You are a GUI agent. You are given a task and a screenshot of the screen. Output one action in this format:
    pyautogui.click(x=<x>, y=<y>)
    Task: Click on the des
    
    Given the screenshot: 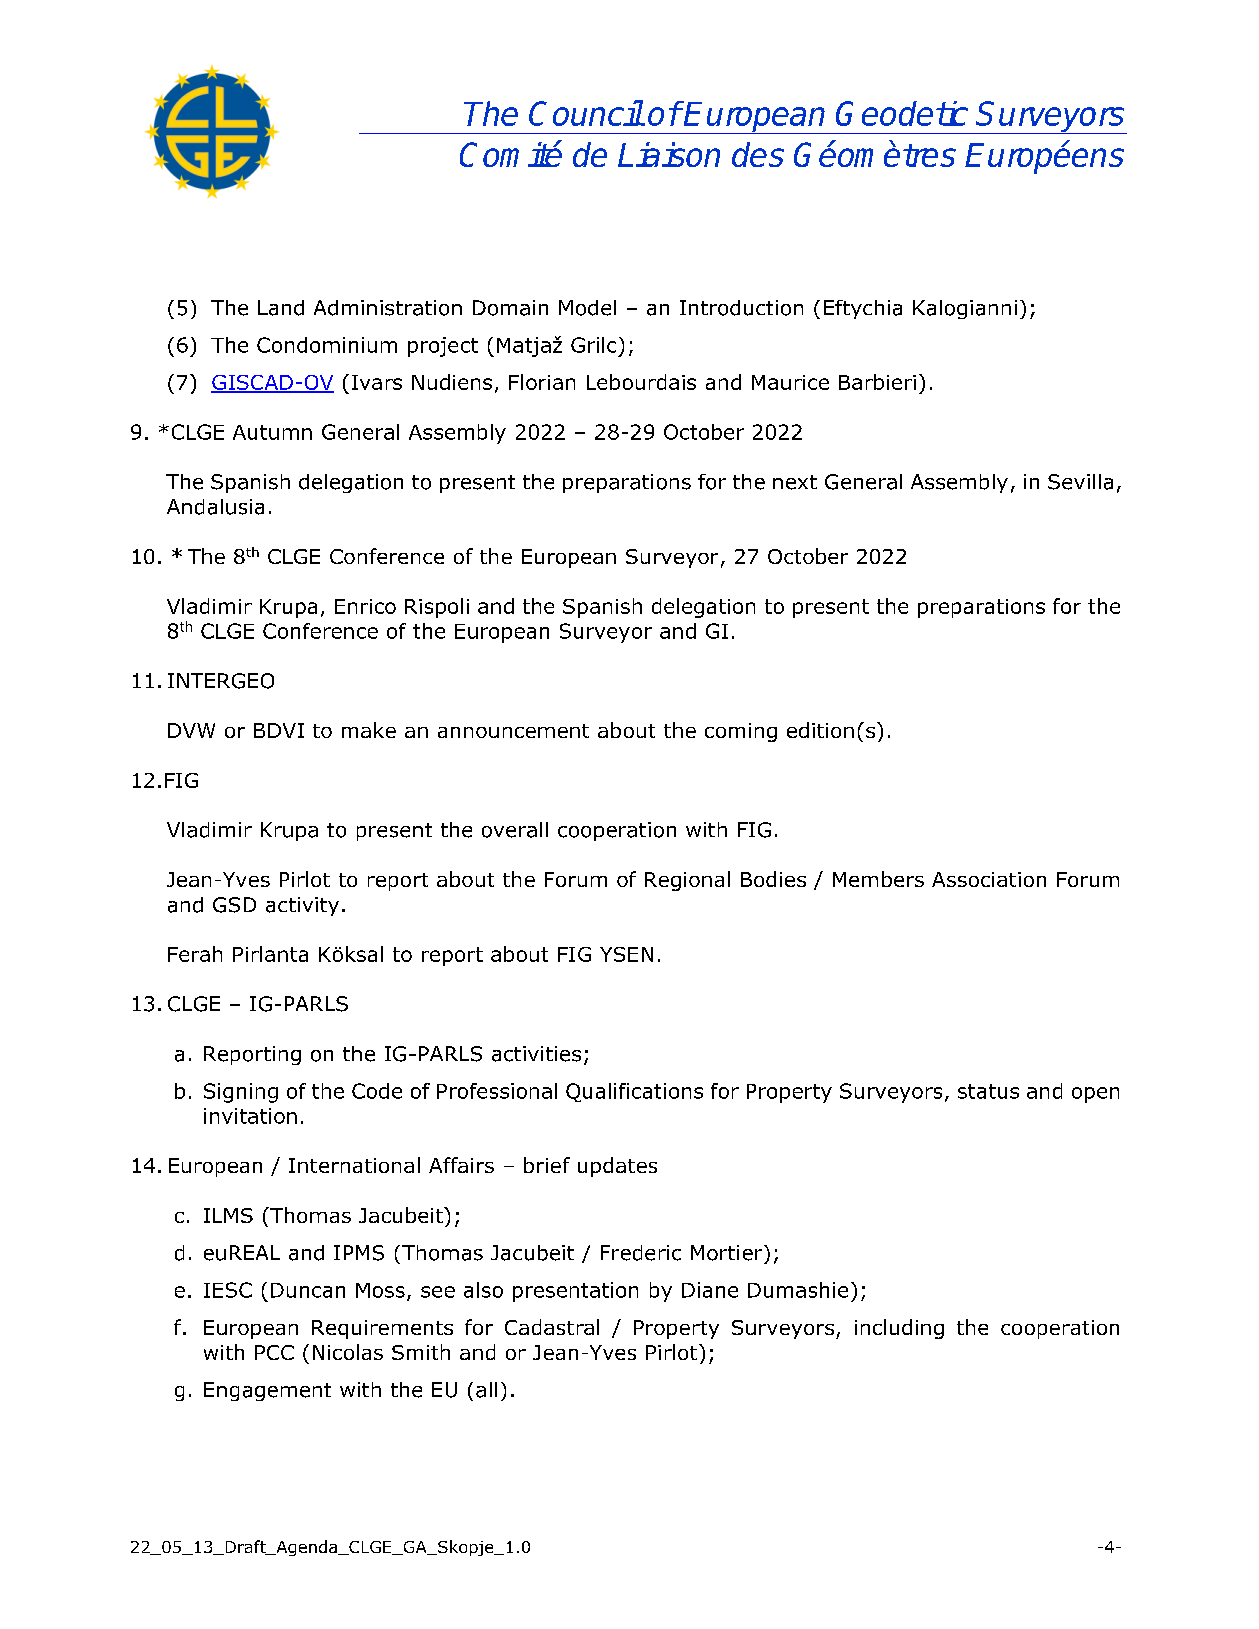 What is the action you would take?
    pyautogui.click(x=758, y=154)
